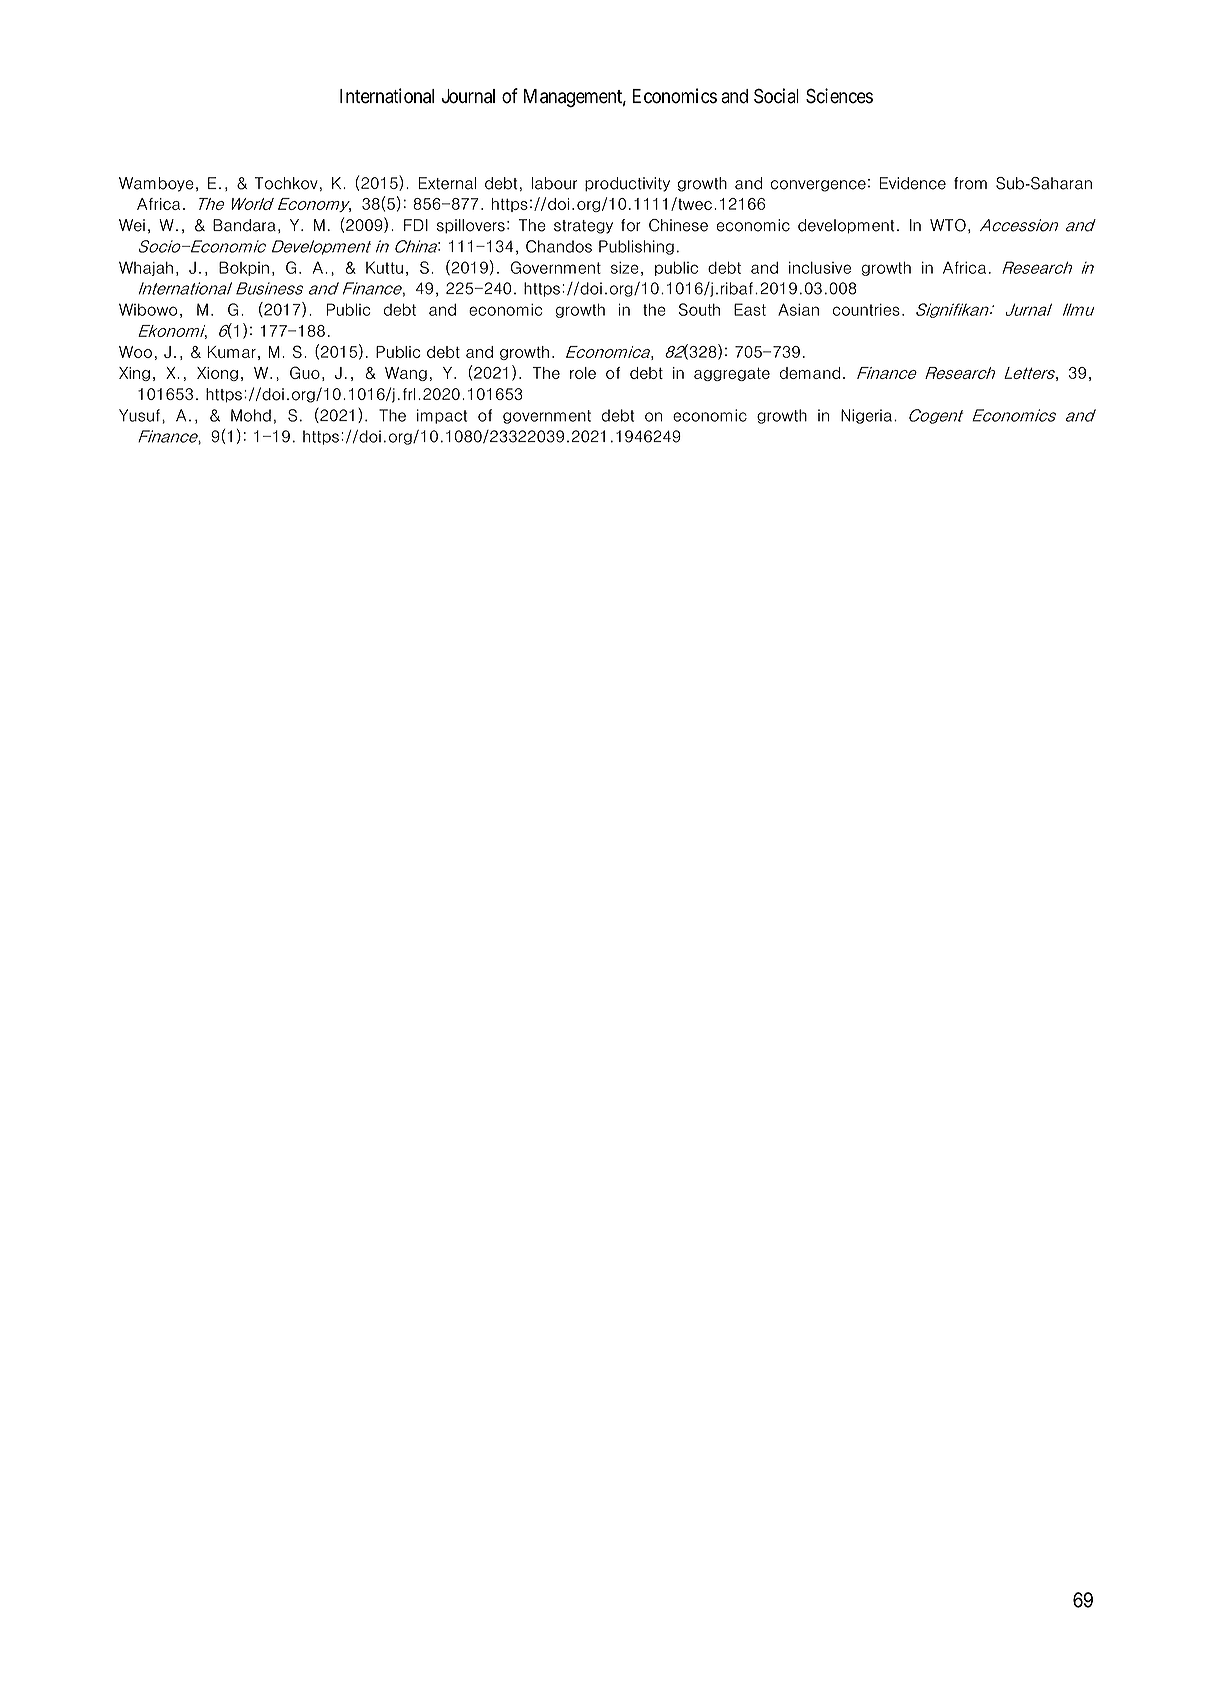 The image size is (1208, 1708). Describe the element at coordinates (232, 352) in the screenshot. I see `Kumar` at that location.
